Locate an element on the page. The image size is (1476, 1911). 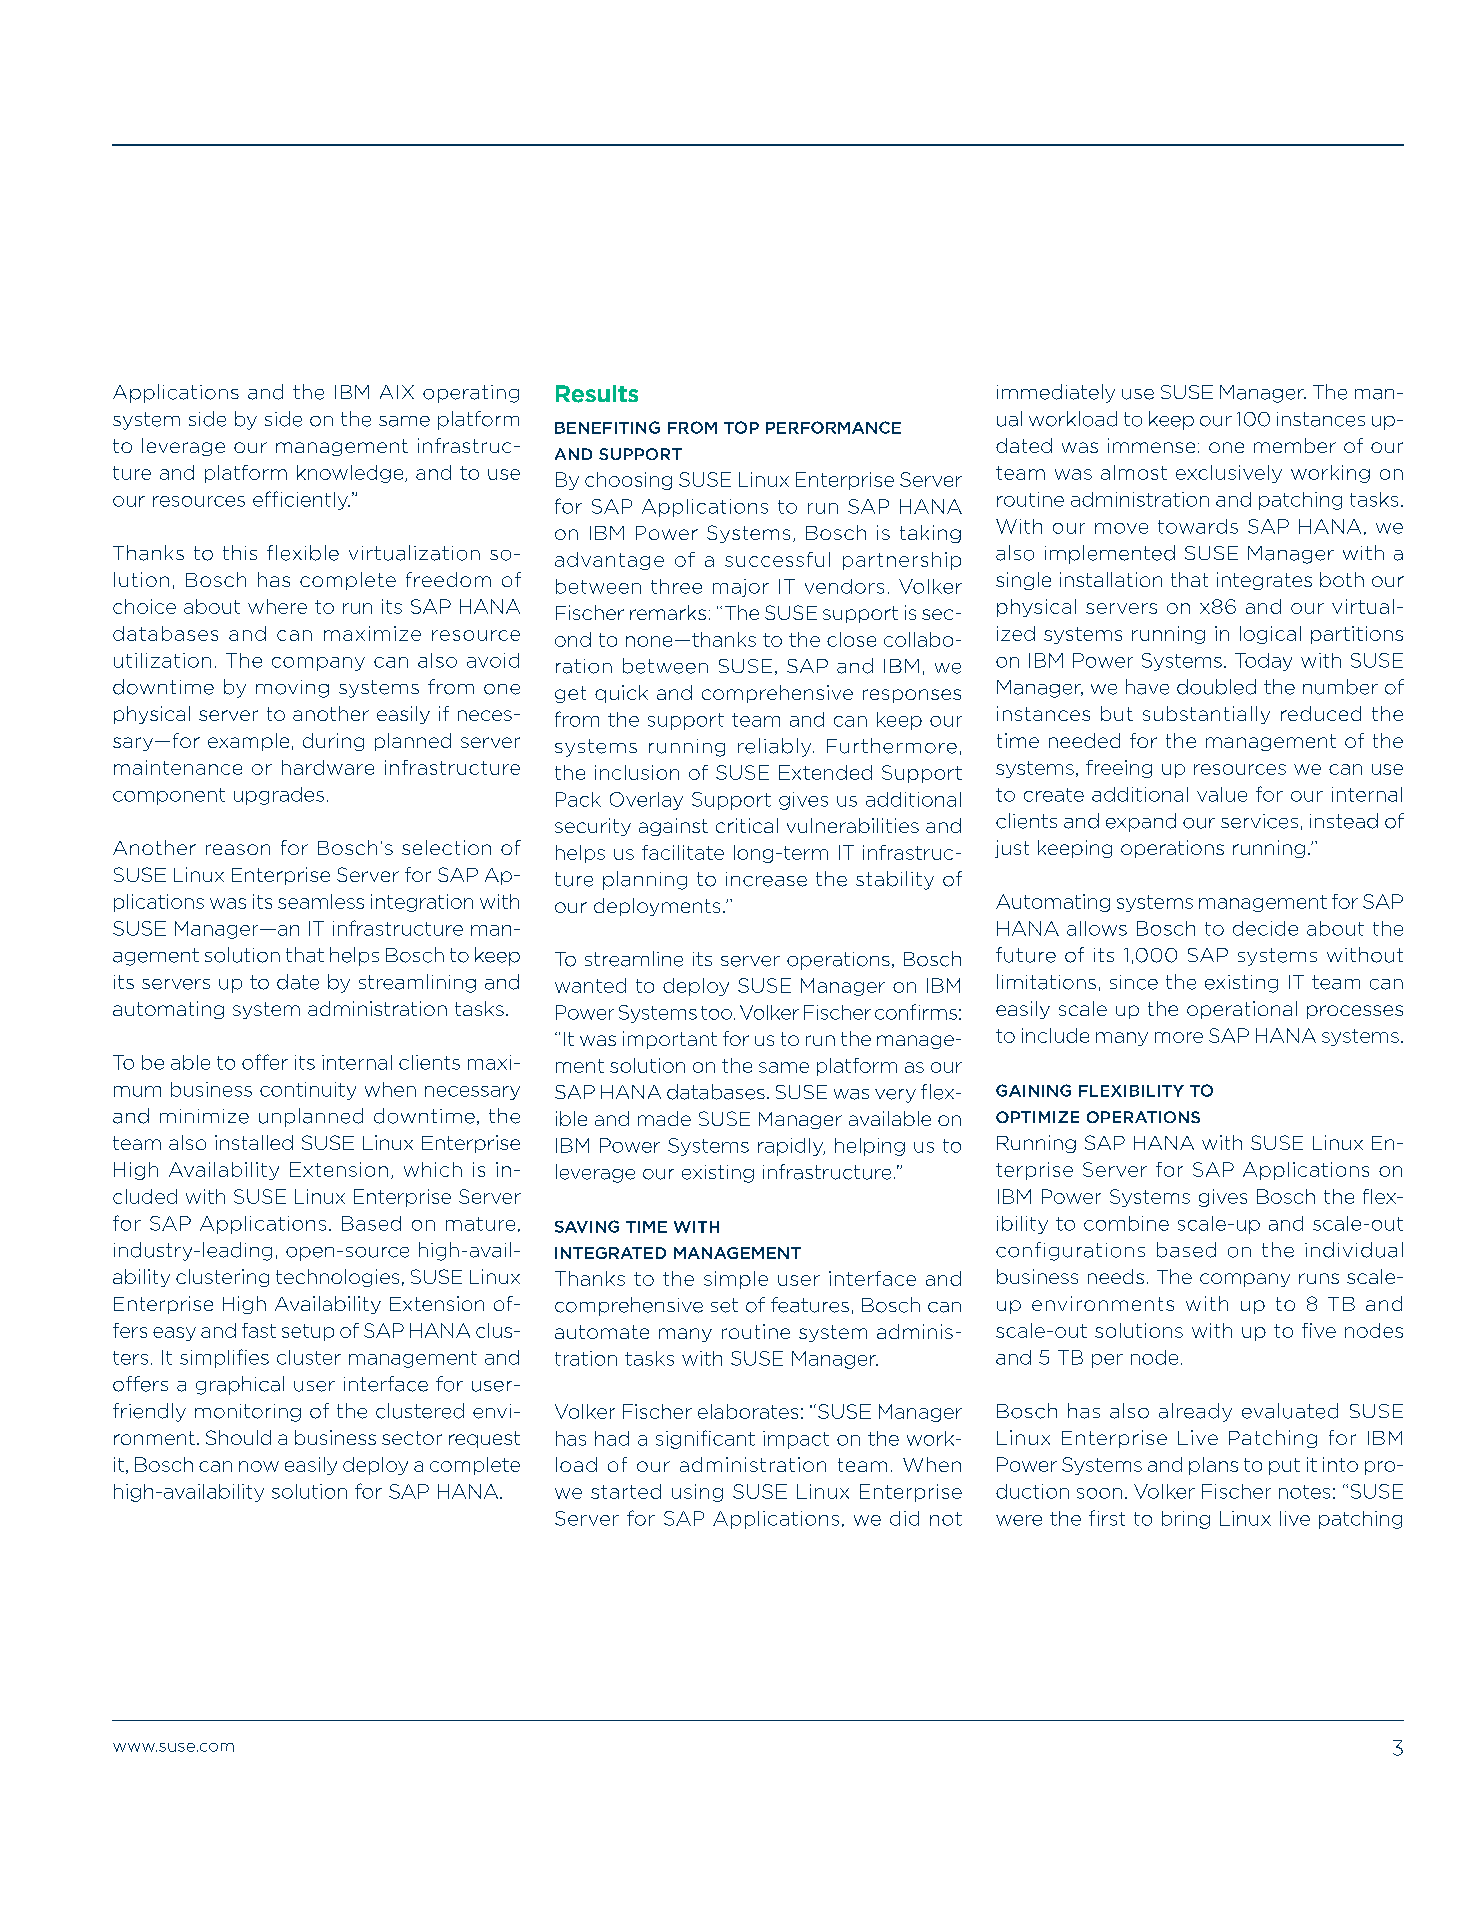
rapidly is located at coordinates (791, 1147).
